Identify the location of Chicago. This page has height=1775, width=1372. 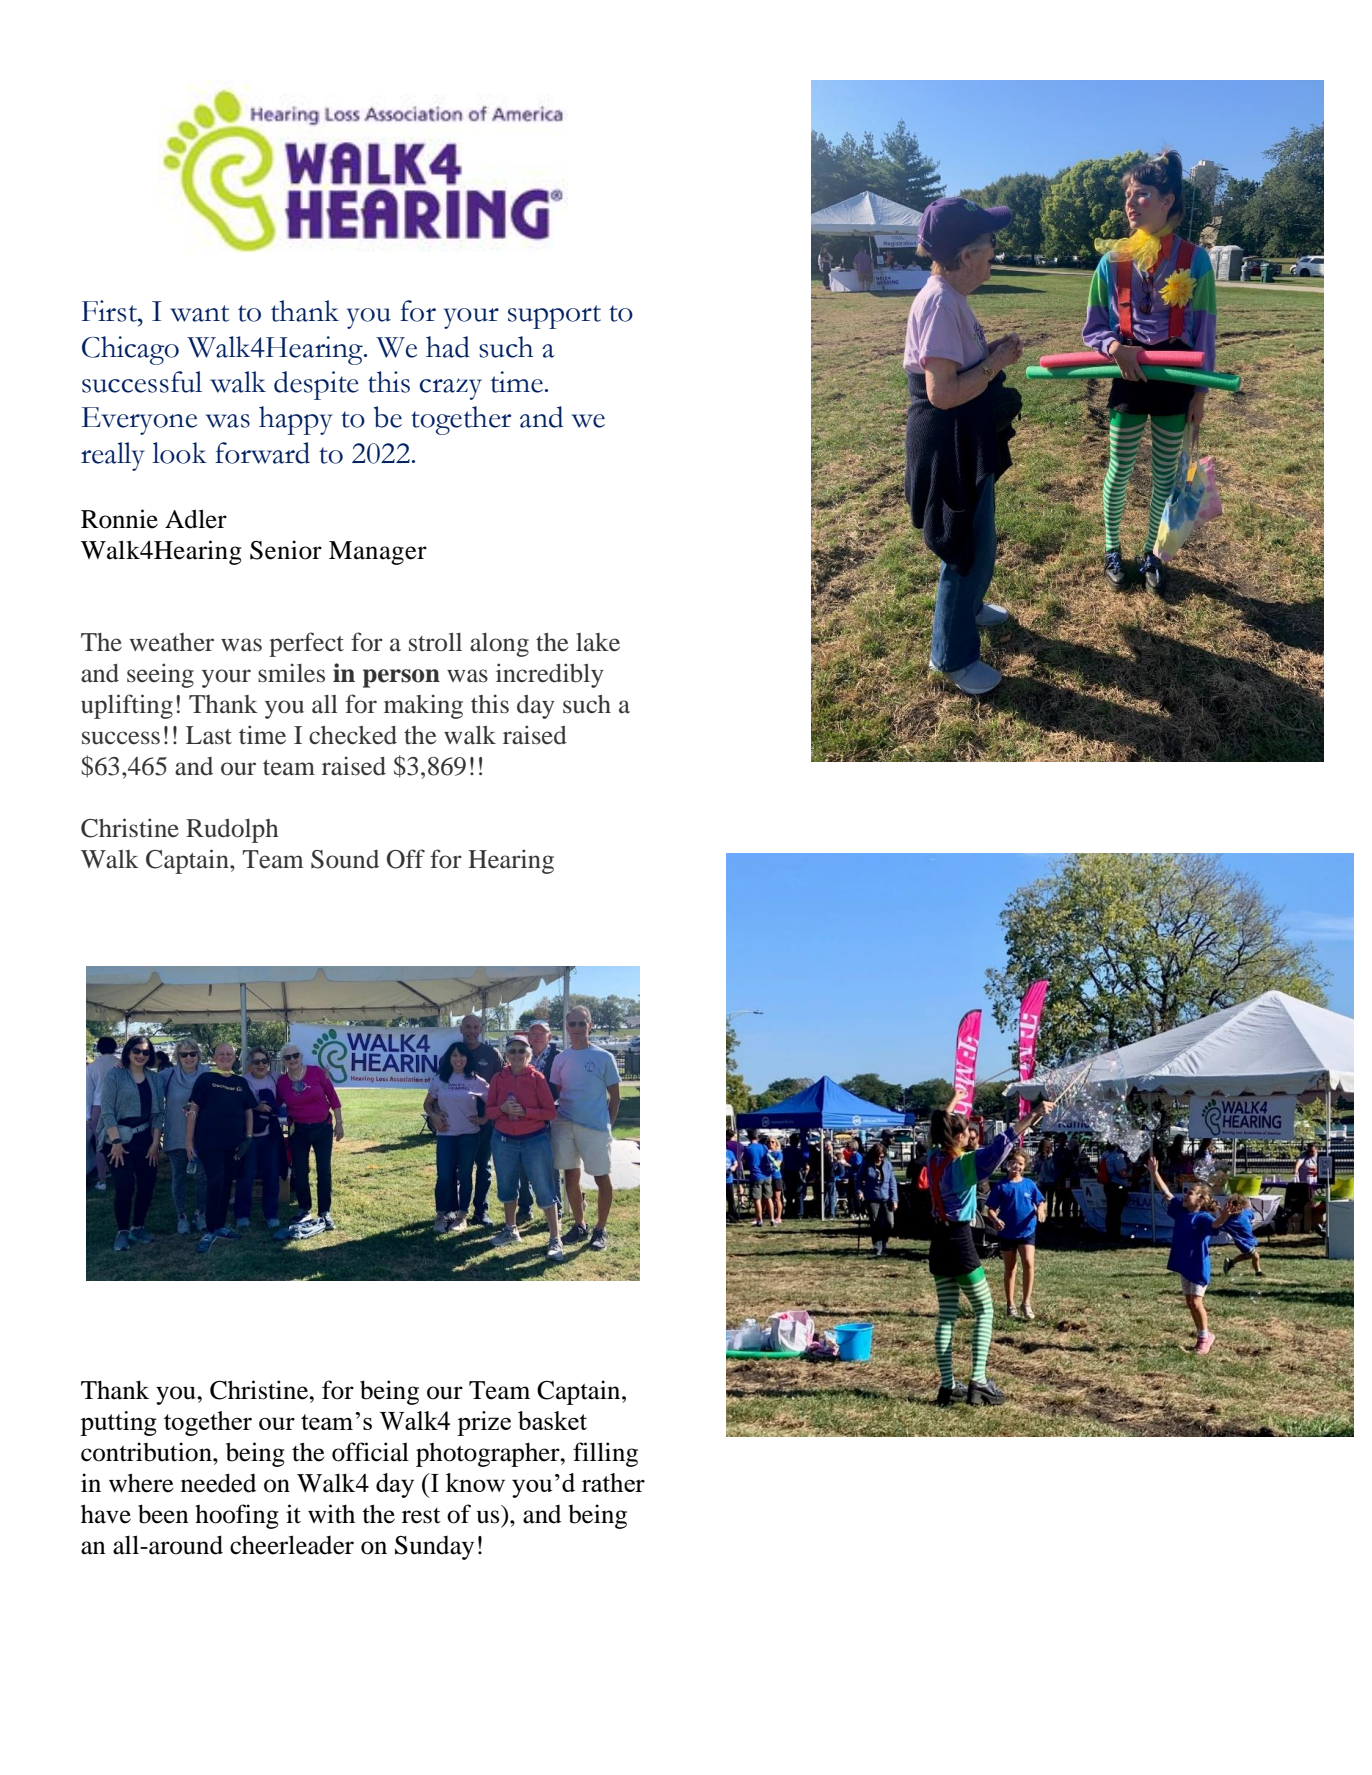
(130, 350).
